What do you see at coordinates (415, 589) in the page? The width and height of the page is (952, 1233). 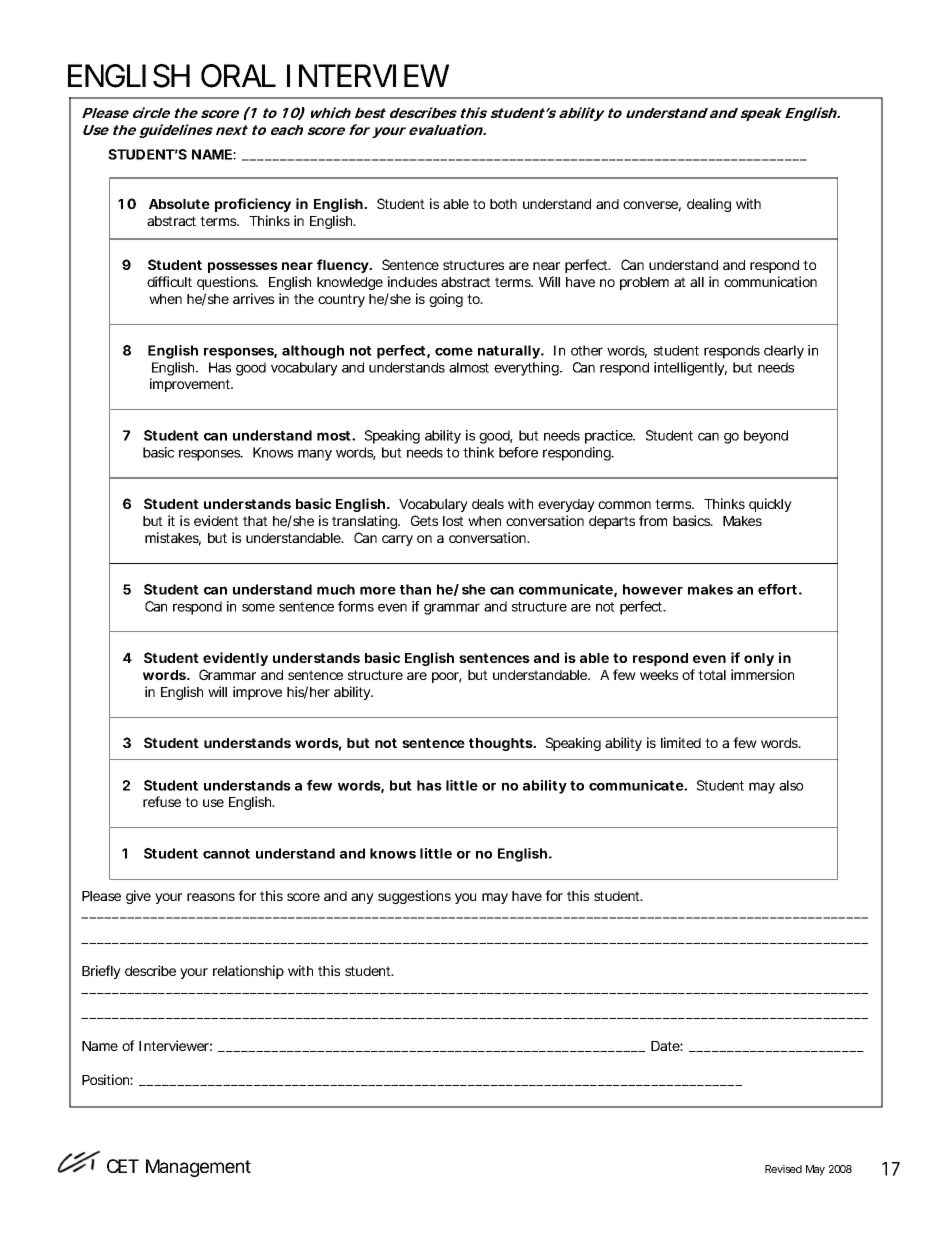 I see `than` at bounding box center [415, 589].
